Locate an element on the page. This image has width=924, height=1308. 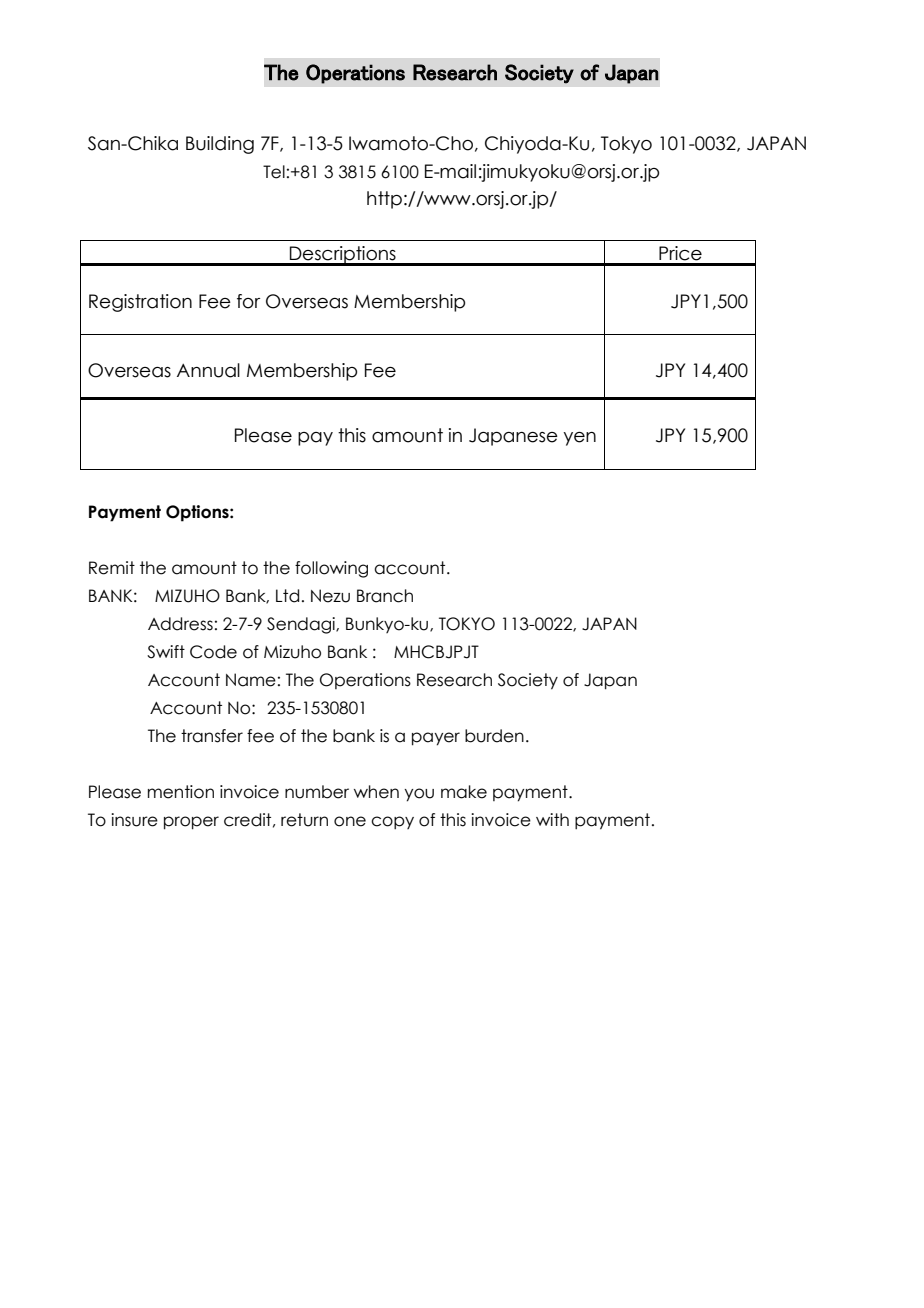
yen is located at coordinates (579, 439).
